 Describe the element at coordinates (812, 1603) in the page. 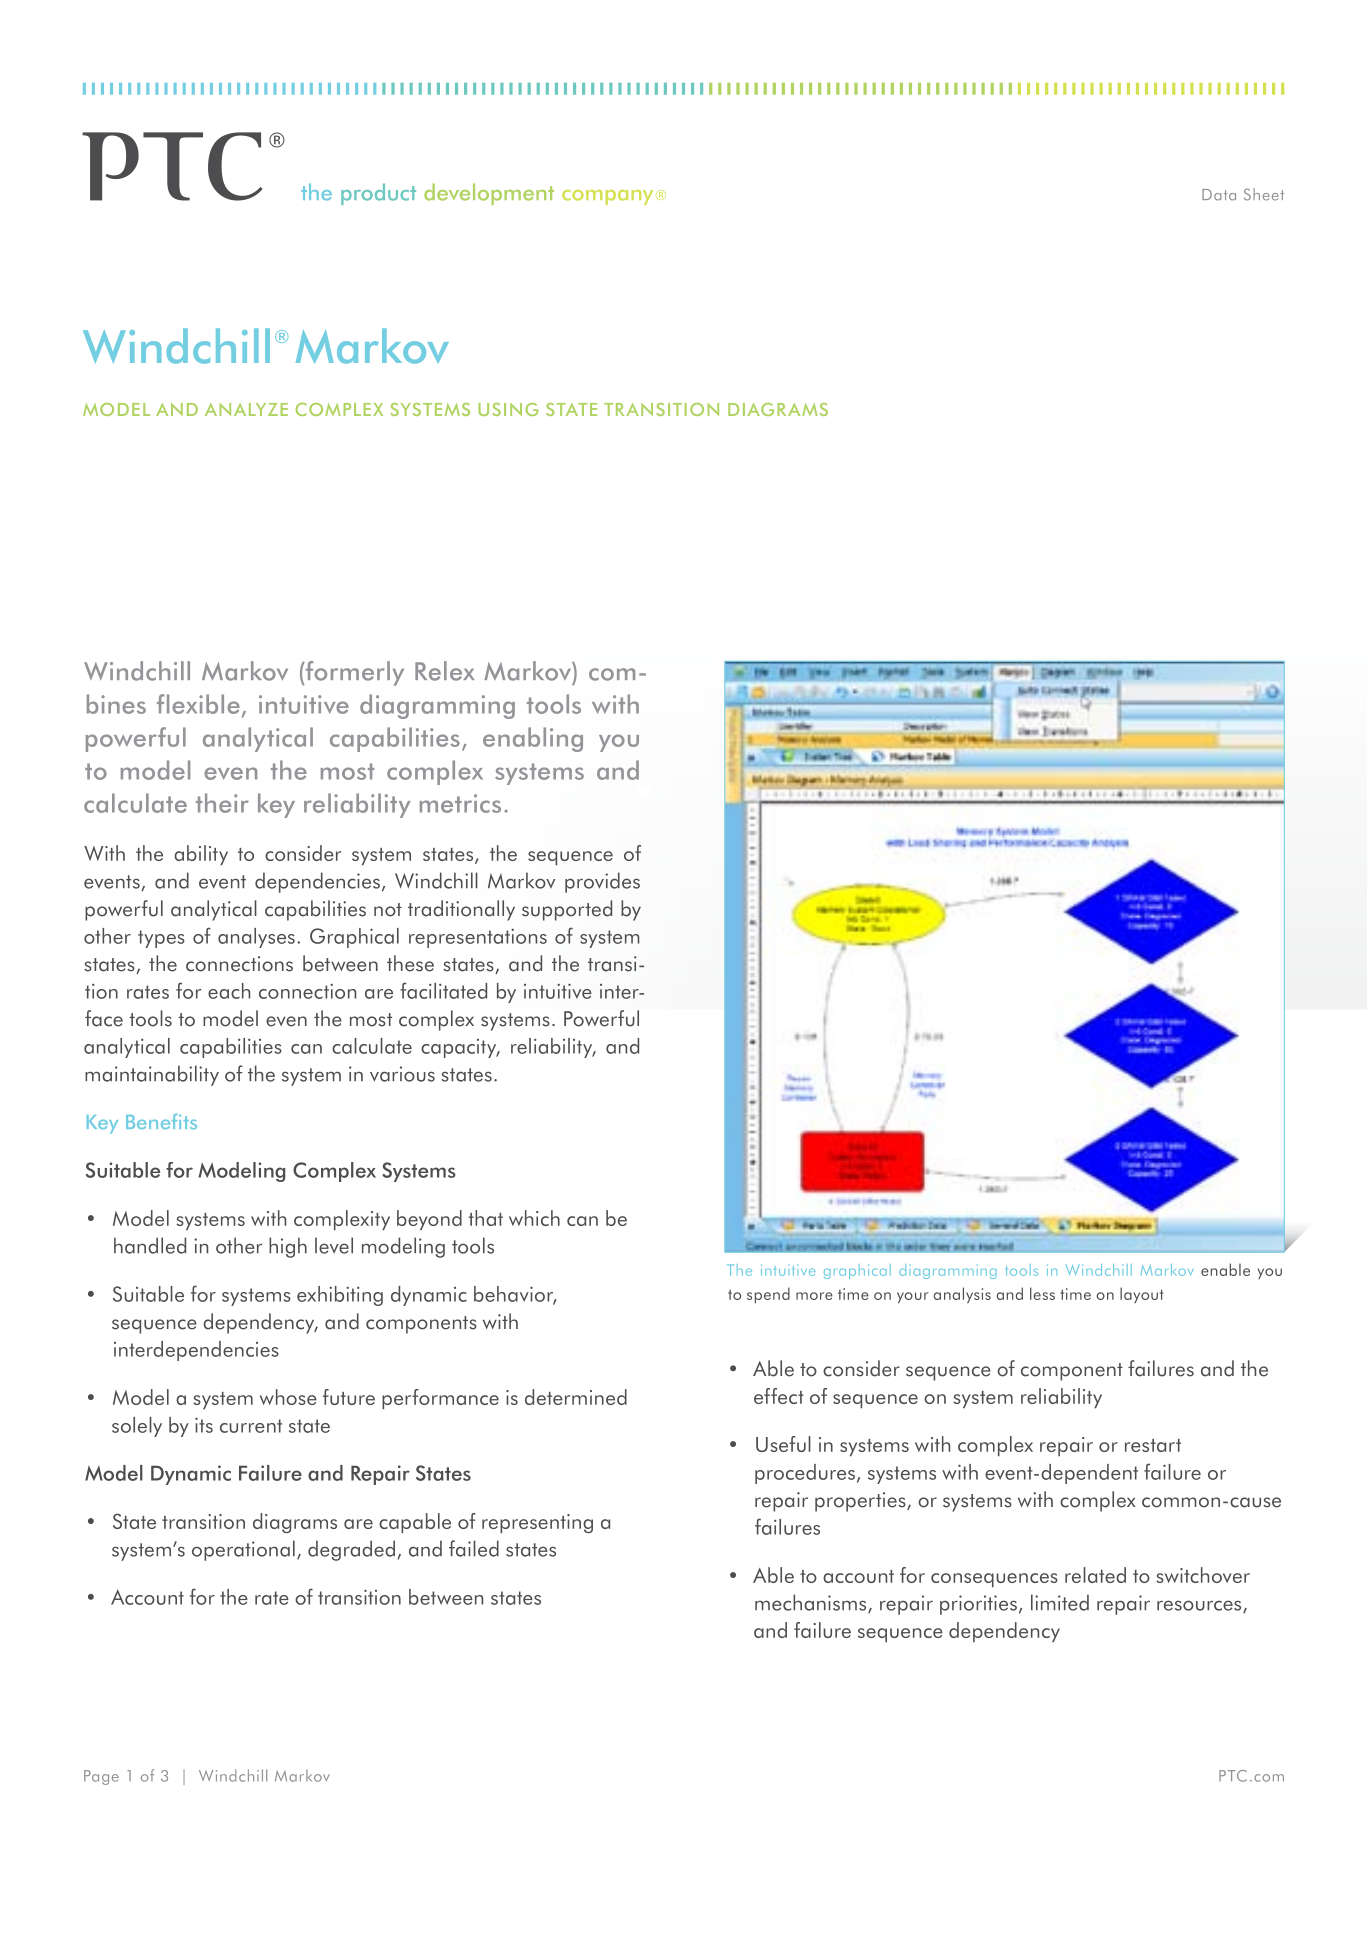

I see `mechanisms` at that location.
